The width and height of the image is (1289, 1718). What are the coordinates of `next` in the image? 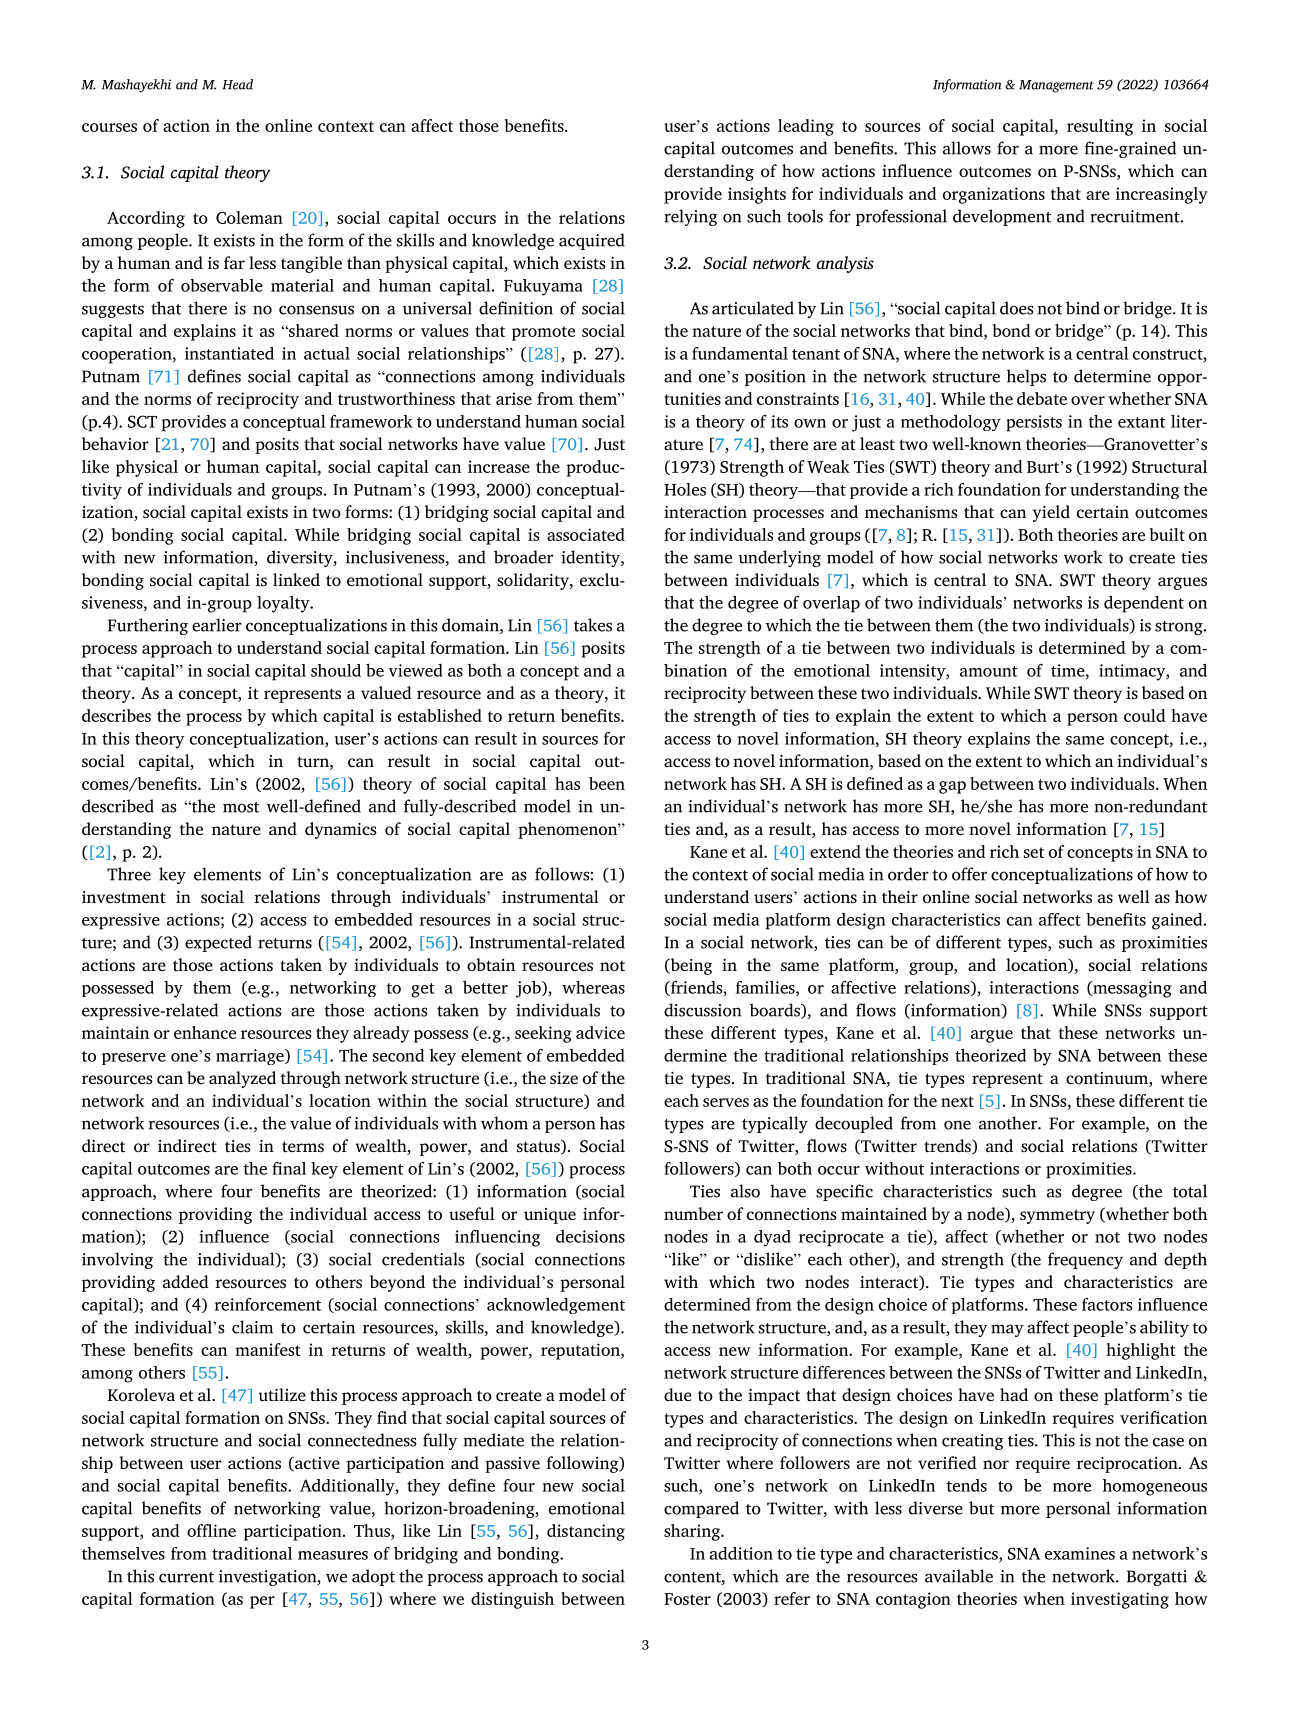 It's located at (957, 1101).
